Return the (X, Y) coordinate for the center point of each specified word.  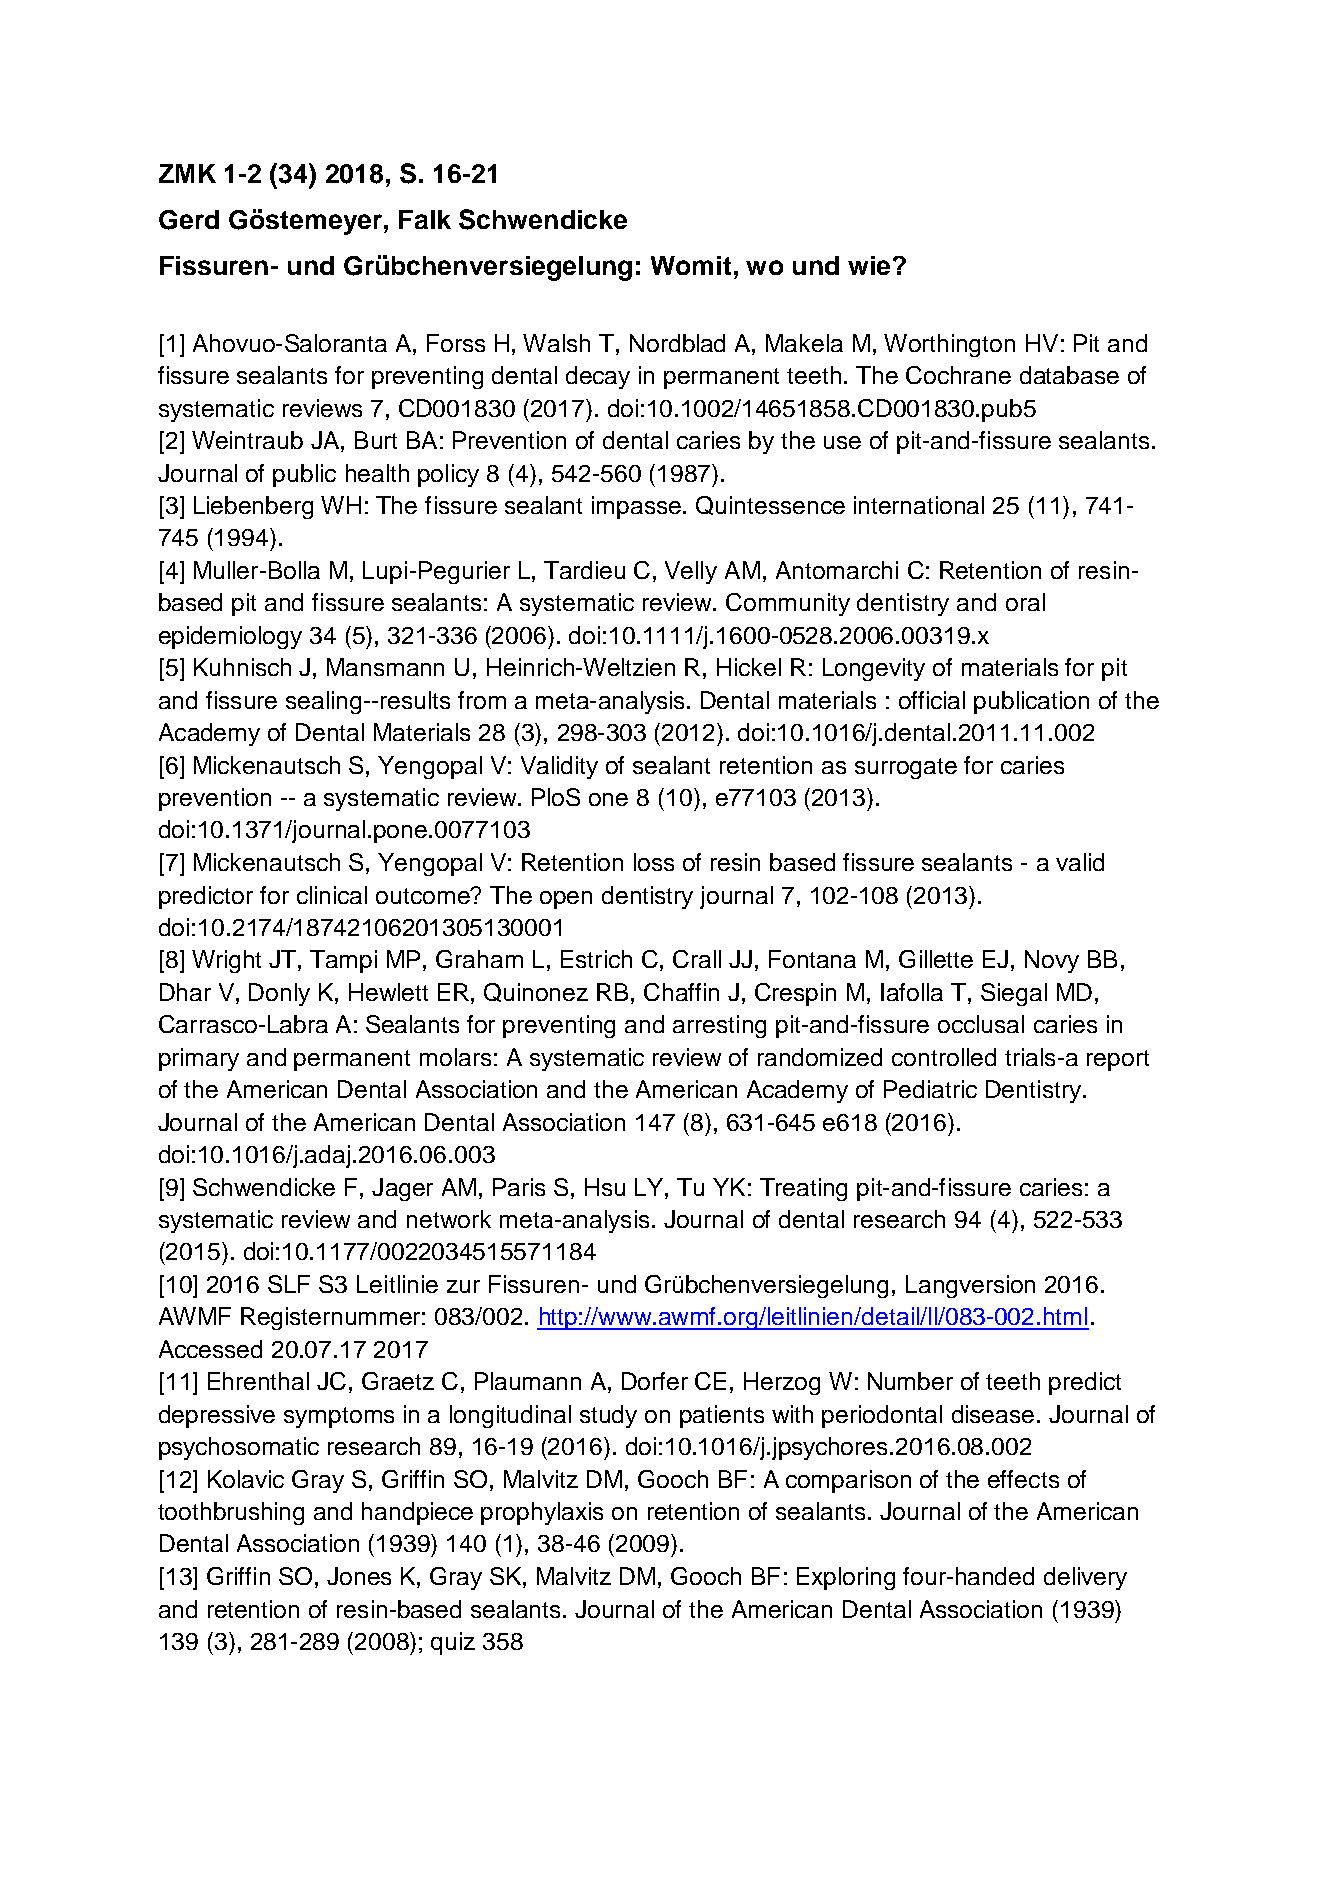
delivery (1085, 1578)
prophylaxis (542, 1513)
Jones (359, 1576)
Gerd (189, 220)
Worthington (949, 345)
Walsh (556, 343)
